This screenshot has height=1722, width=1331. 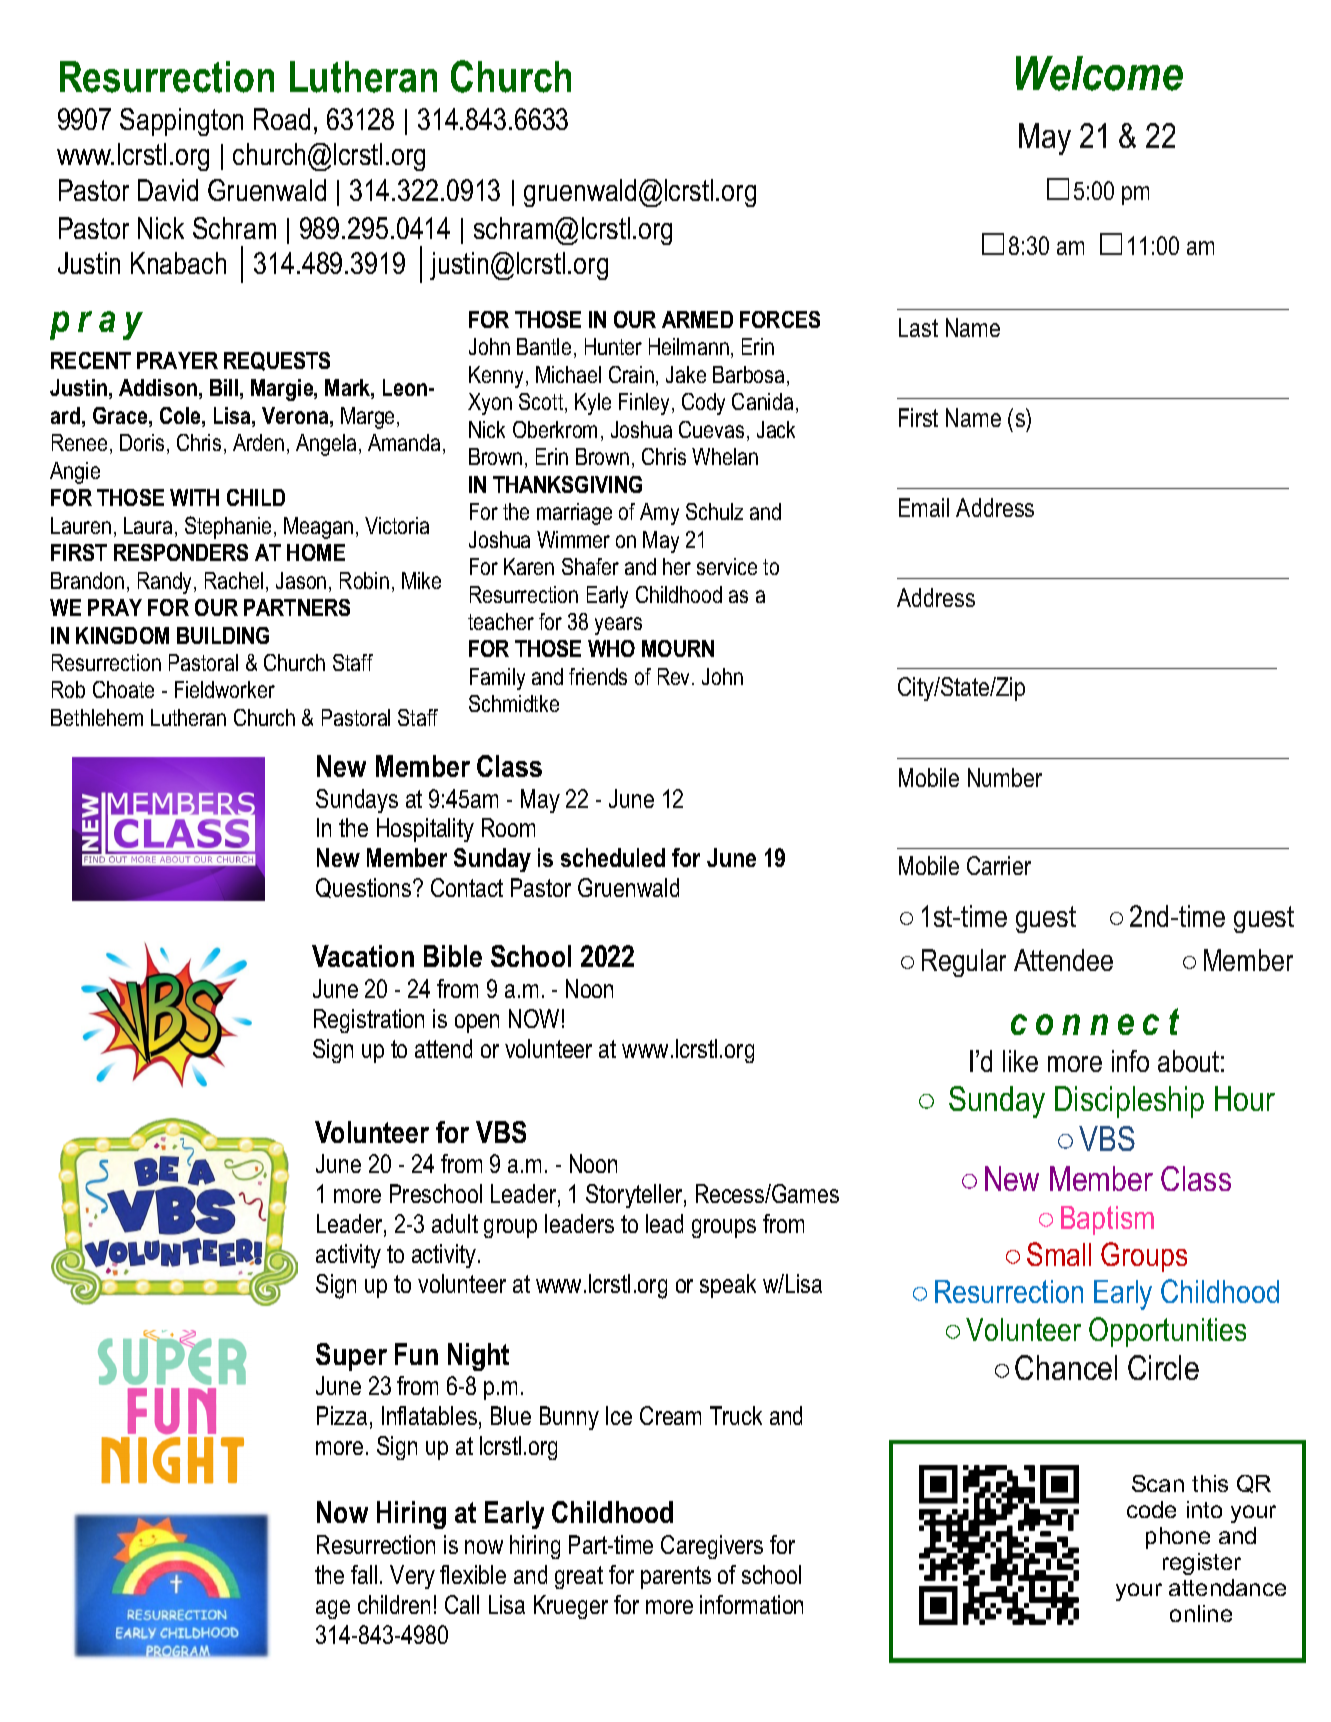 I want to click on WITH, so click(x=194, y=497).
